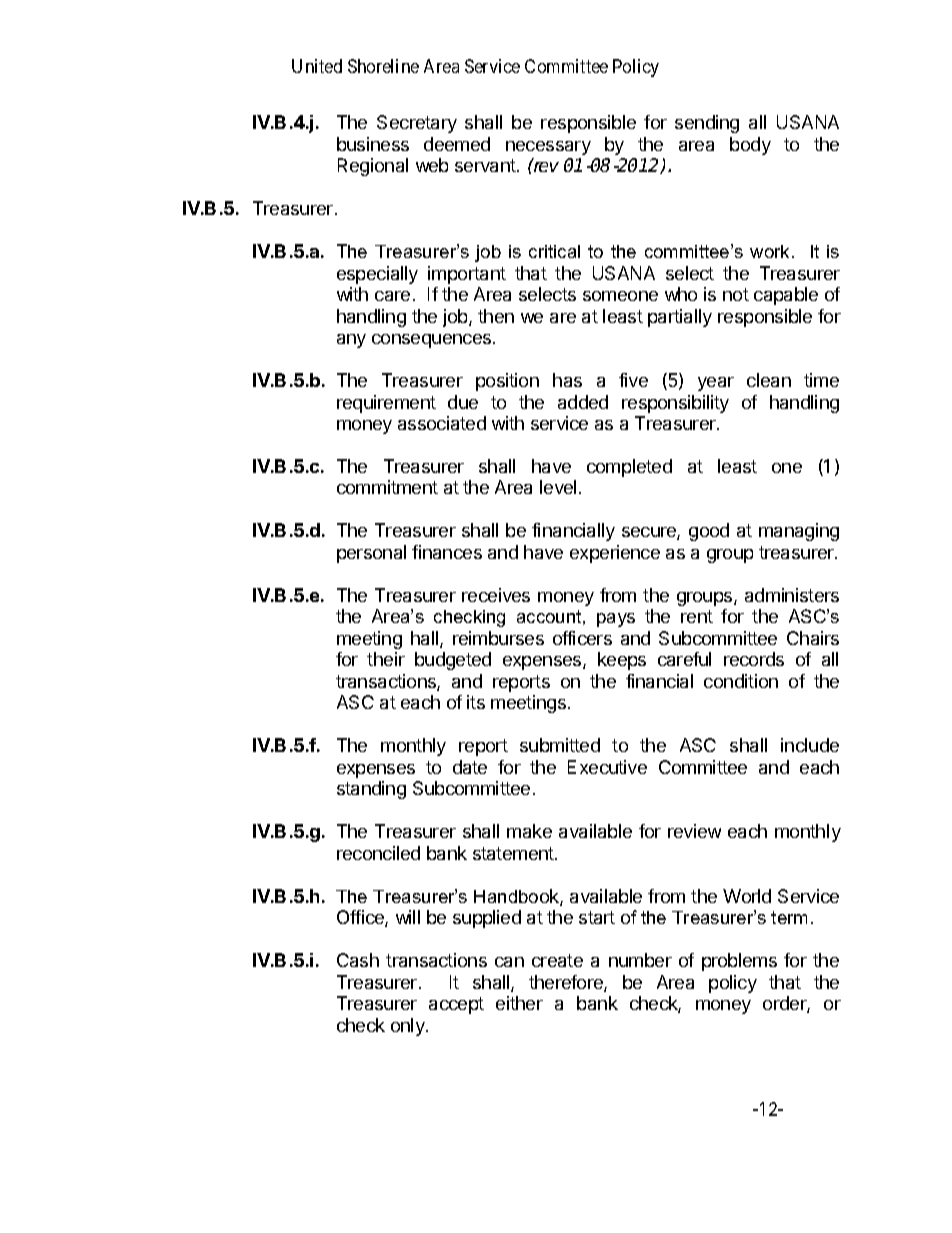 This page has width=952, height=1233. What do you see at coordinates (383, 66) in the page?
I see `Shoreline` at bounding box center [383, 66].
